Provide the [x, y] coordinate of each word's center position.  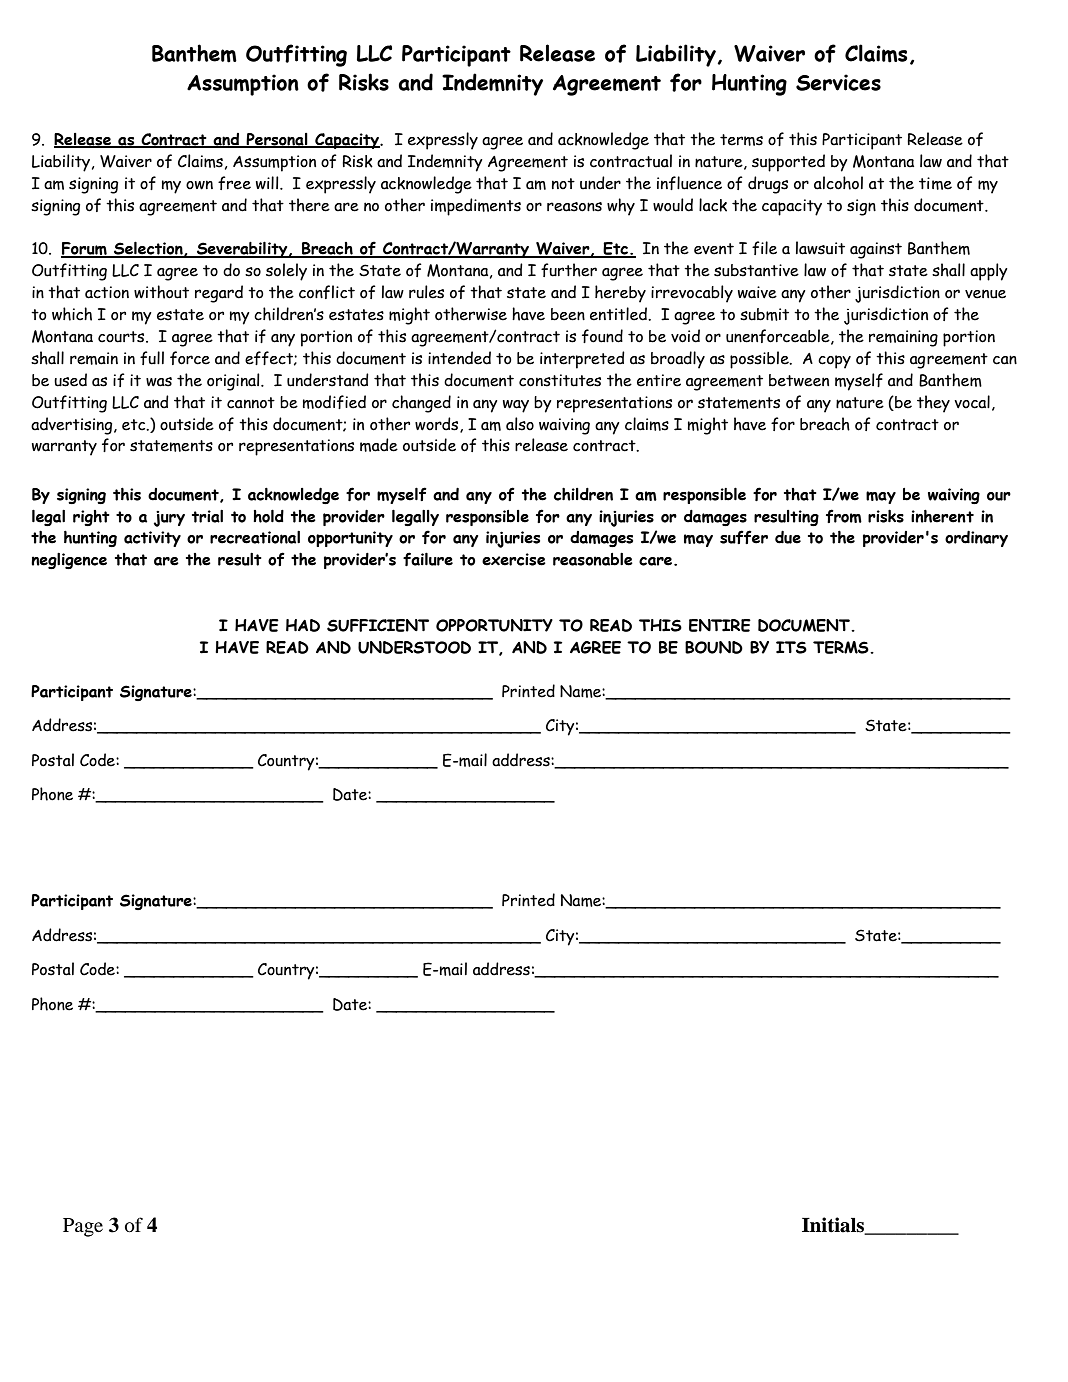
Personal [277, 140]
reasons [574, 207]
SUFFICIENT [378, 625]
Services [838, 82]
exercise [514, 559]
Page [83, 1227]
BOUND [714, 647]
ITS [791, 647]
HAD [303, 625]
